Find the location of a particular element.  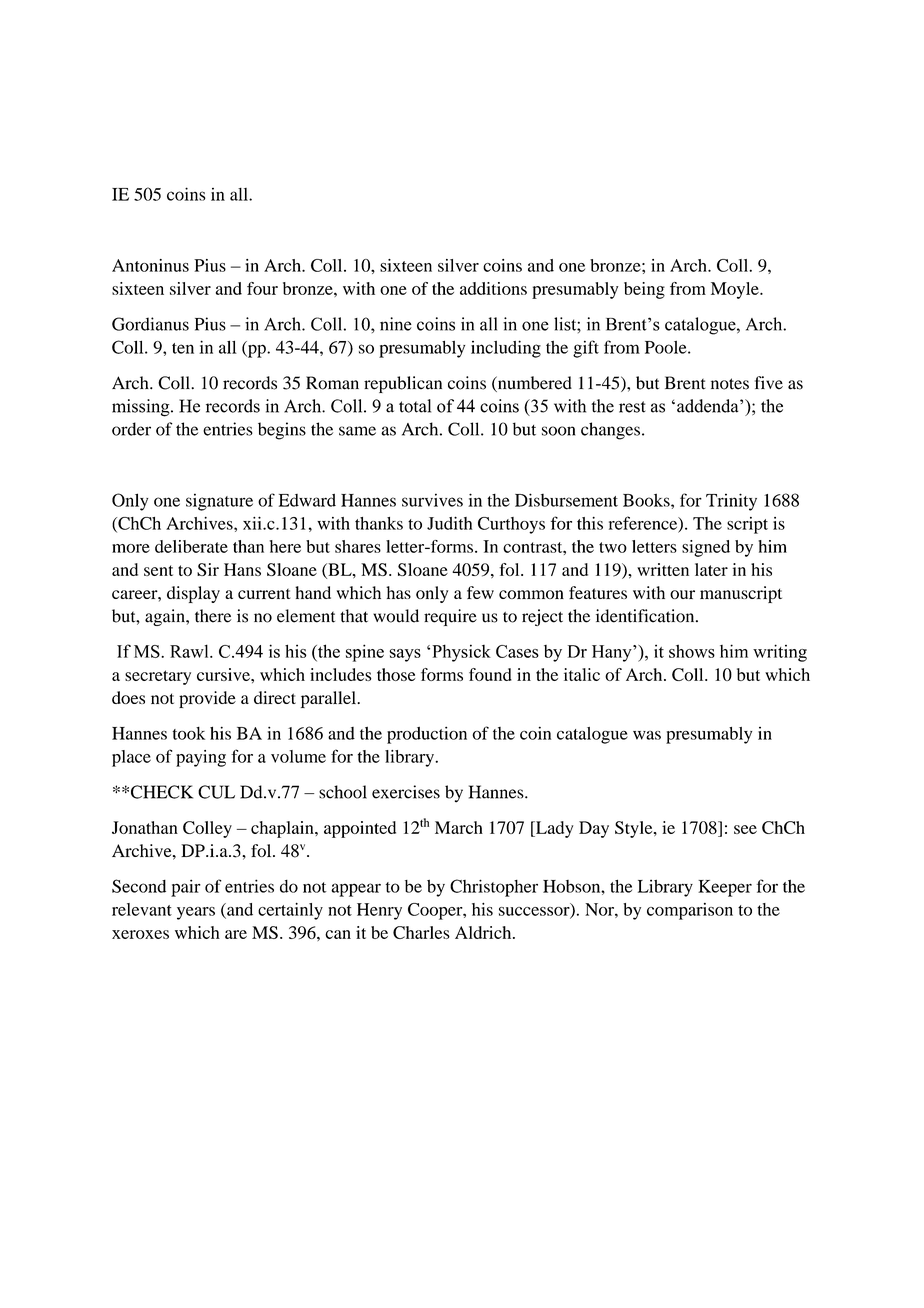

display is located at coordinates (193, 594).
